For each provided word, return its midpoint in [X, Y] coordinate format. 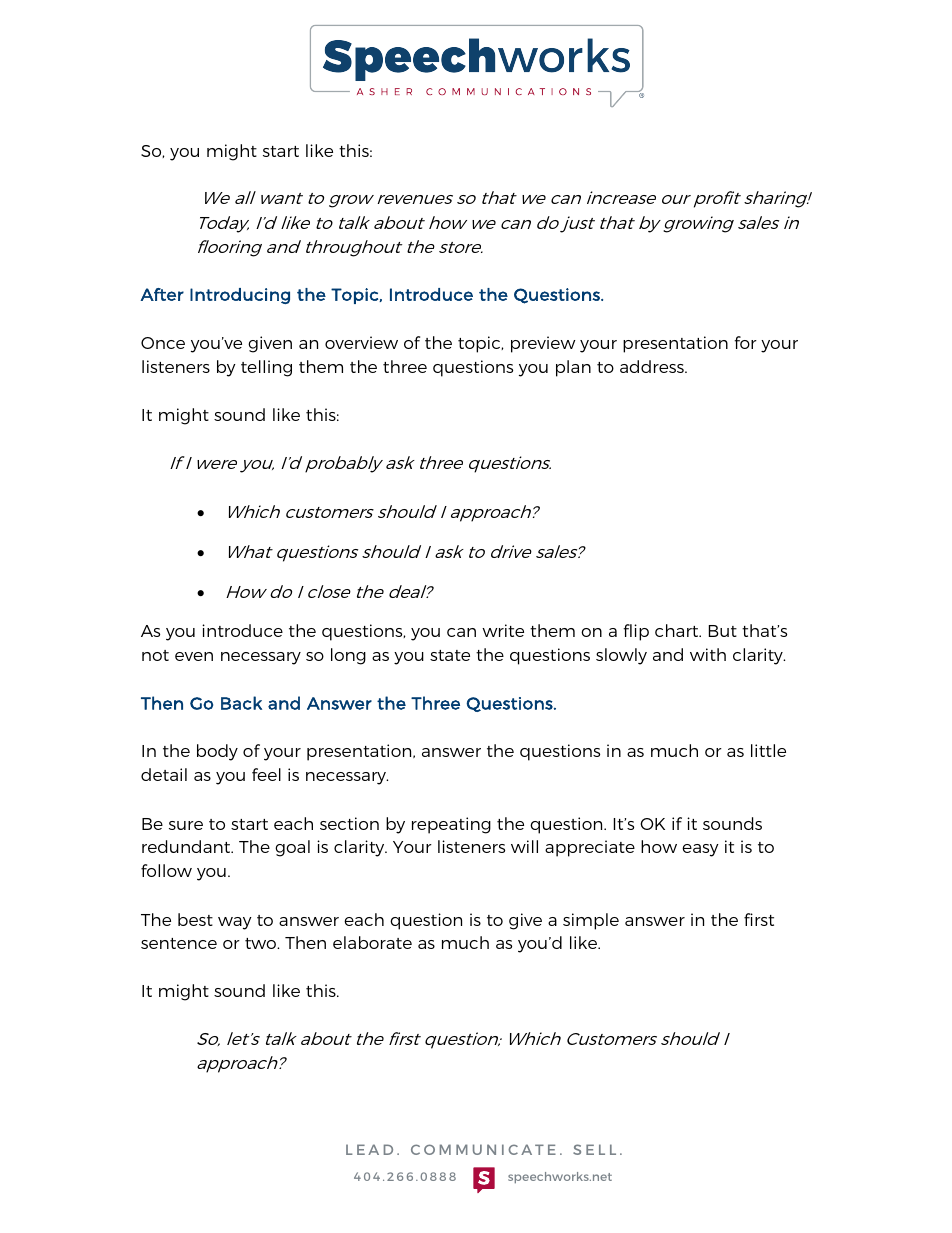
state [450, 655]
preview [543, 344]
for [745, 342]
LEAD [369, 1149]
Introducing [240, 296]
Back [241, 703]
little [768, 750]
